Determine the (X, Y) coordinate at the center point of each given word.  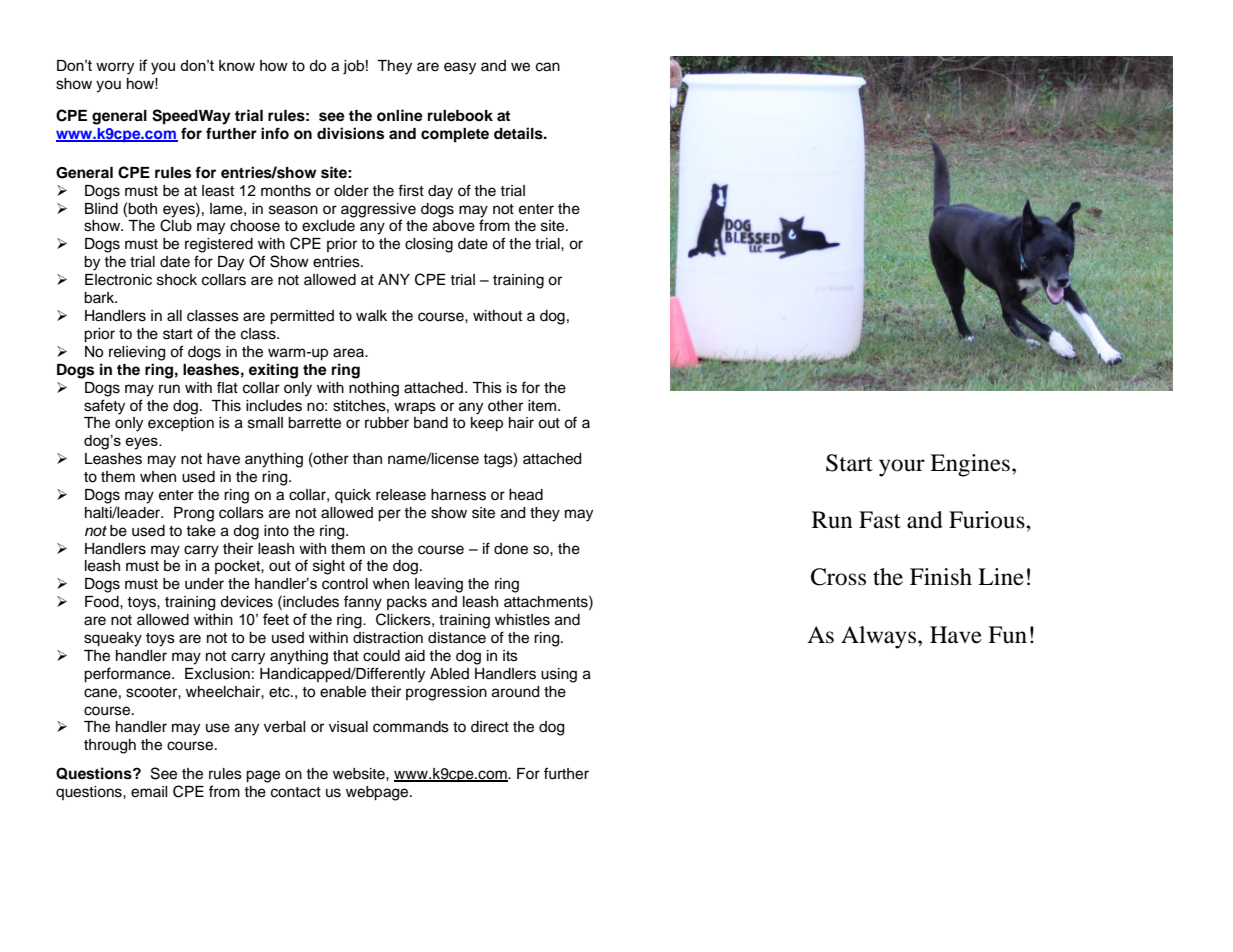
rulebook (460, 116)
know (237, 65)
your (902, 468)
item (543, 406)
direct (490, 727)
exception (181, 424)
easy (460, 68)
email (149, 792)
